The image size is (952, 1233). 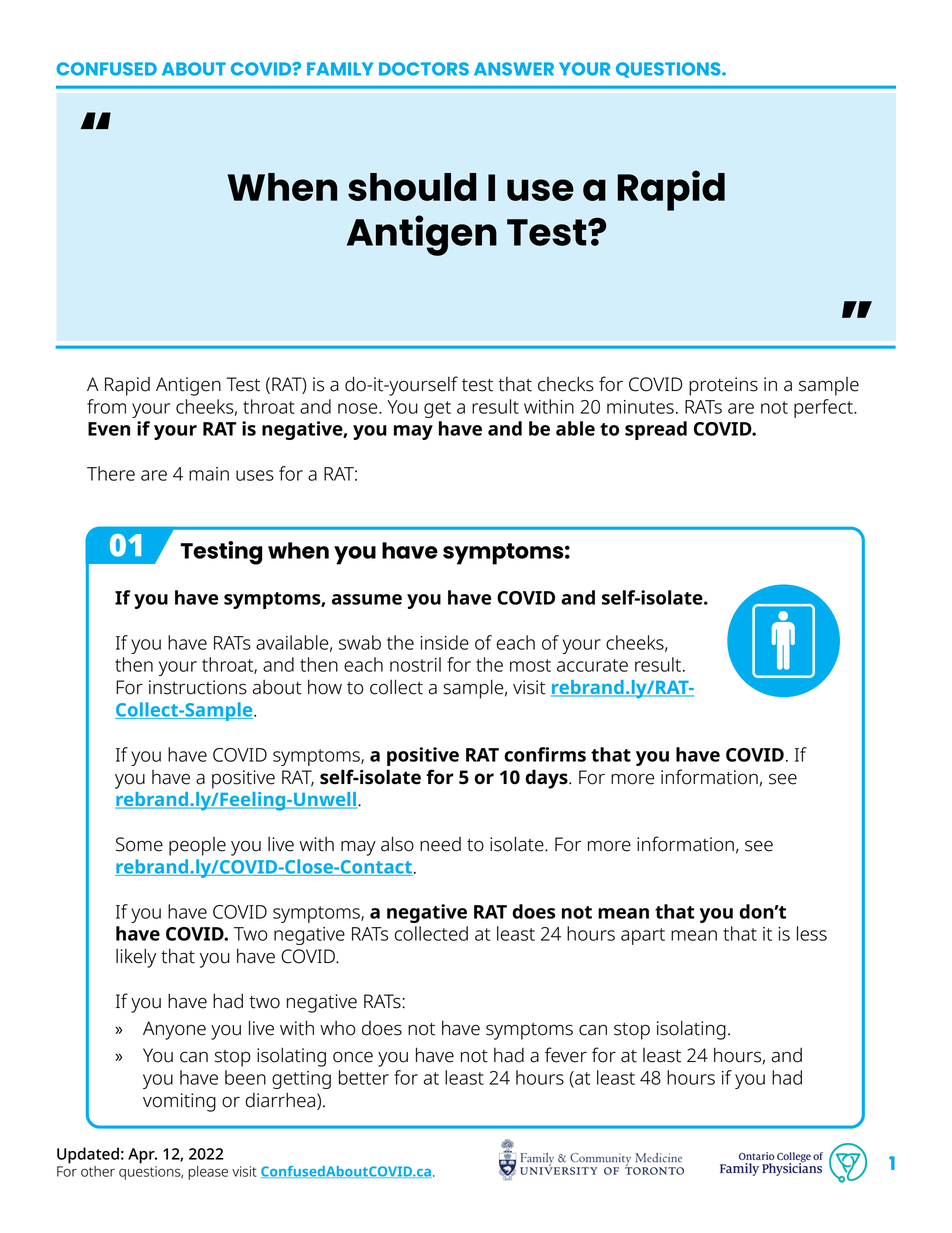 What do you see at coordinates (209, 474) in the screenshot?
I see `main` at bounding box center [209, 474].
